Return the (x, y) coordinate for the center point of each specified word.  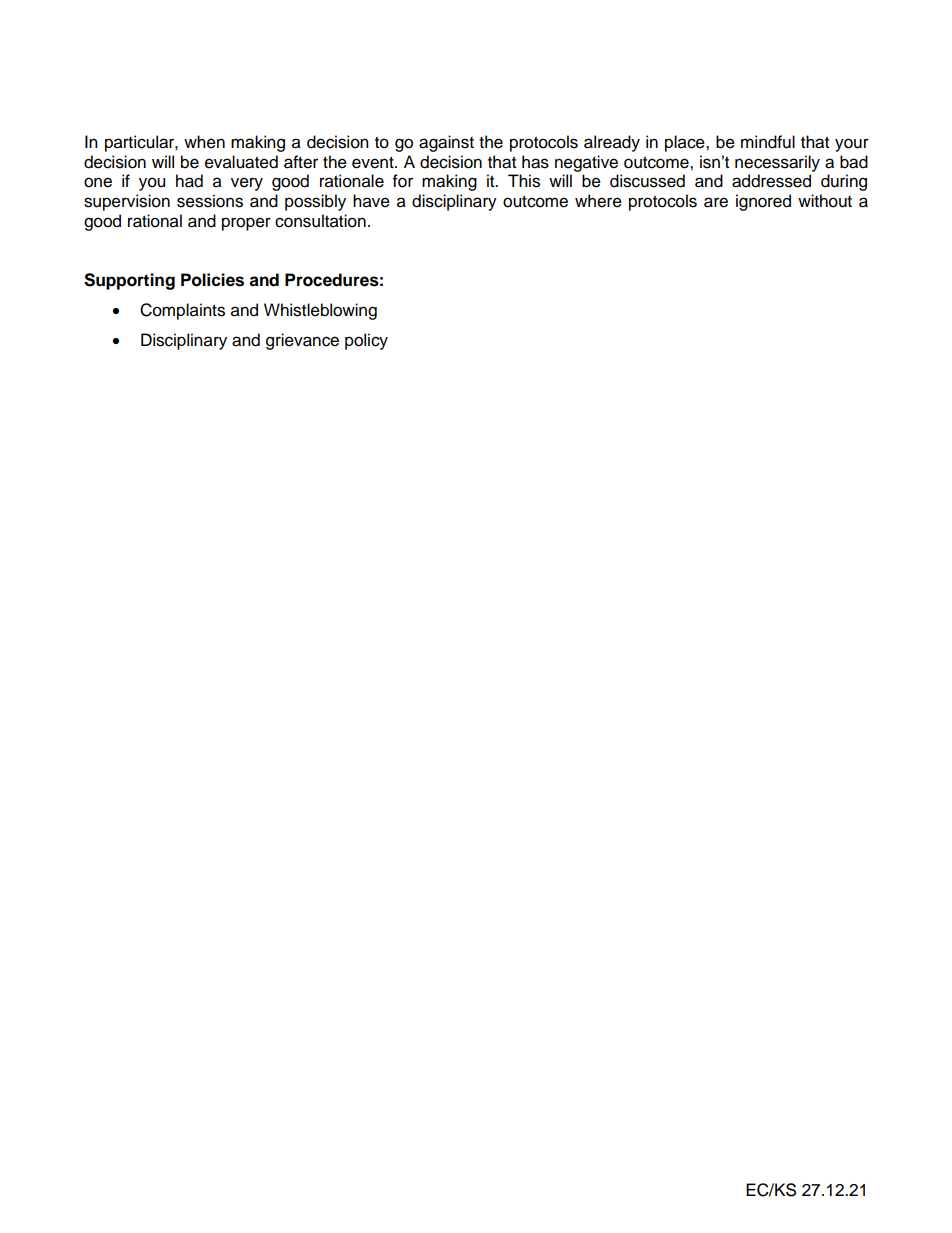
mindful (768, 142)
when (204, 142)
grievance (302, 341)
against (446, 143)
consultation (320, 221)
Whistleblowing (320, 311)
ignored (763, 202)
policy (366, 341)
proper (246, 224)
